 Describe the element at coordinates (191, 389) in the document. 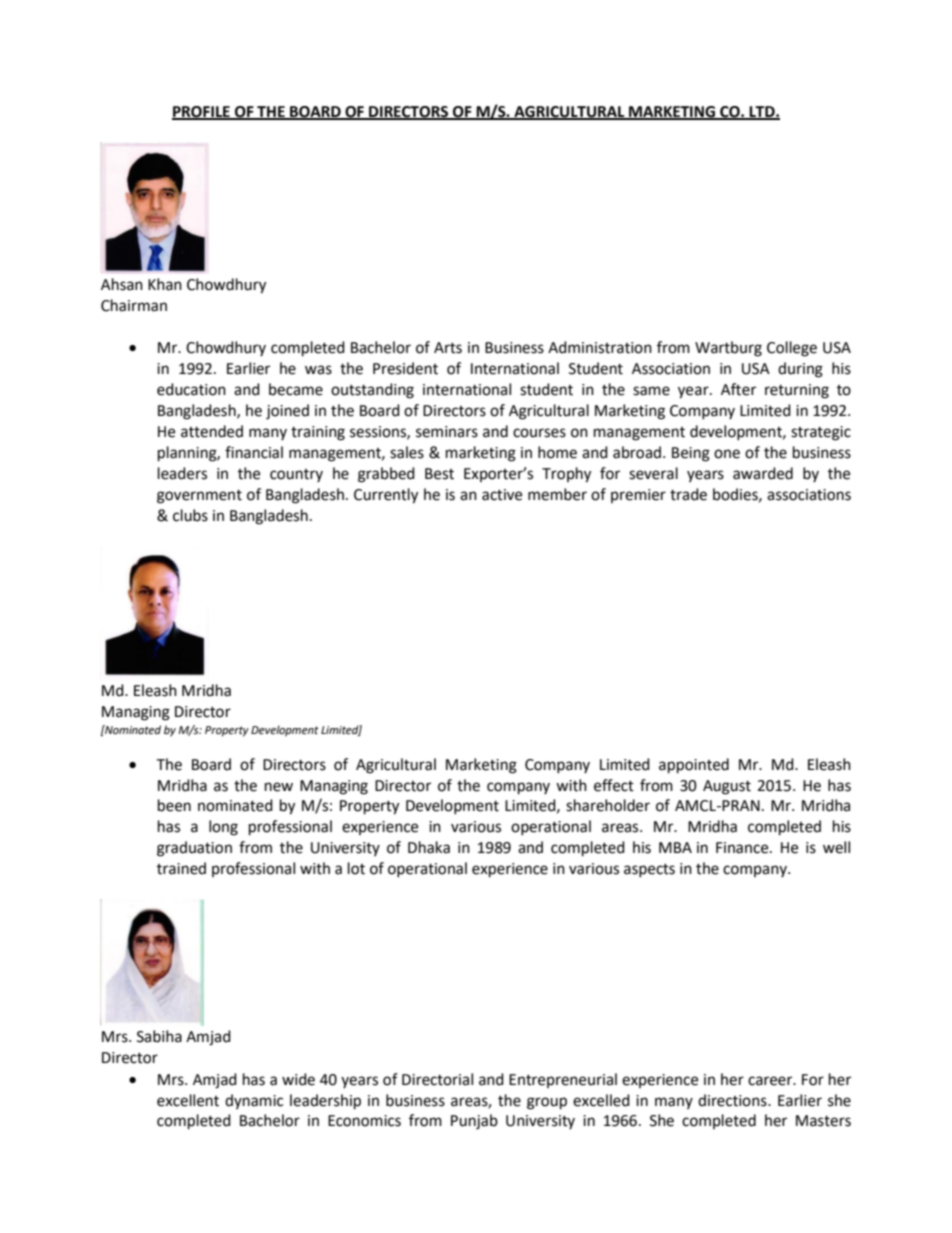

I see `education` at that location.
